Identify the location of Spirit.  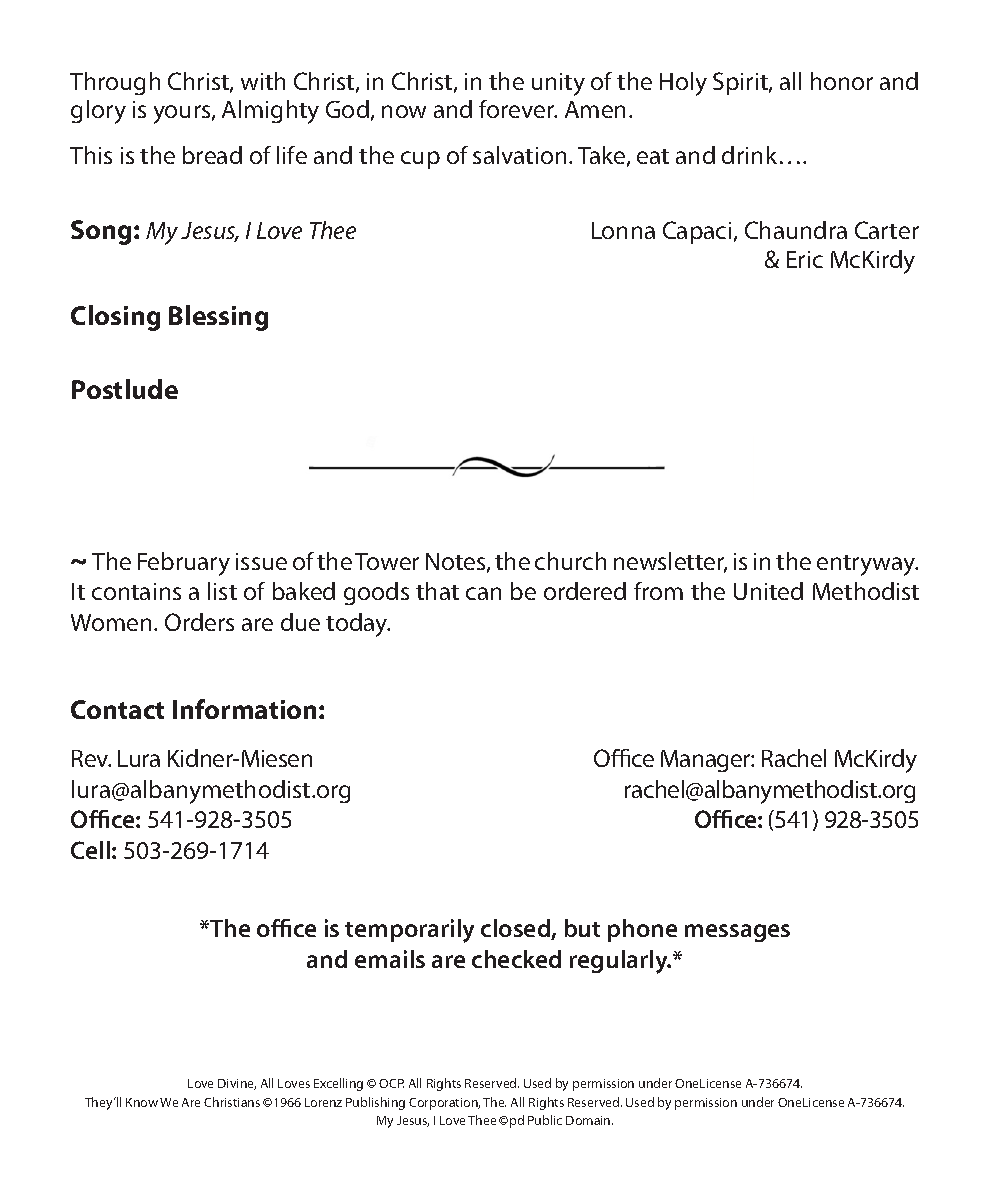
(741, 83).
